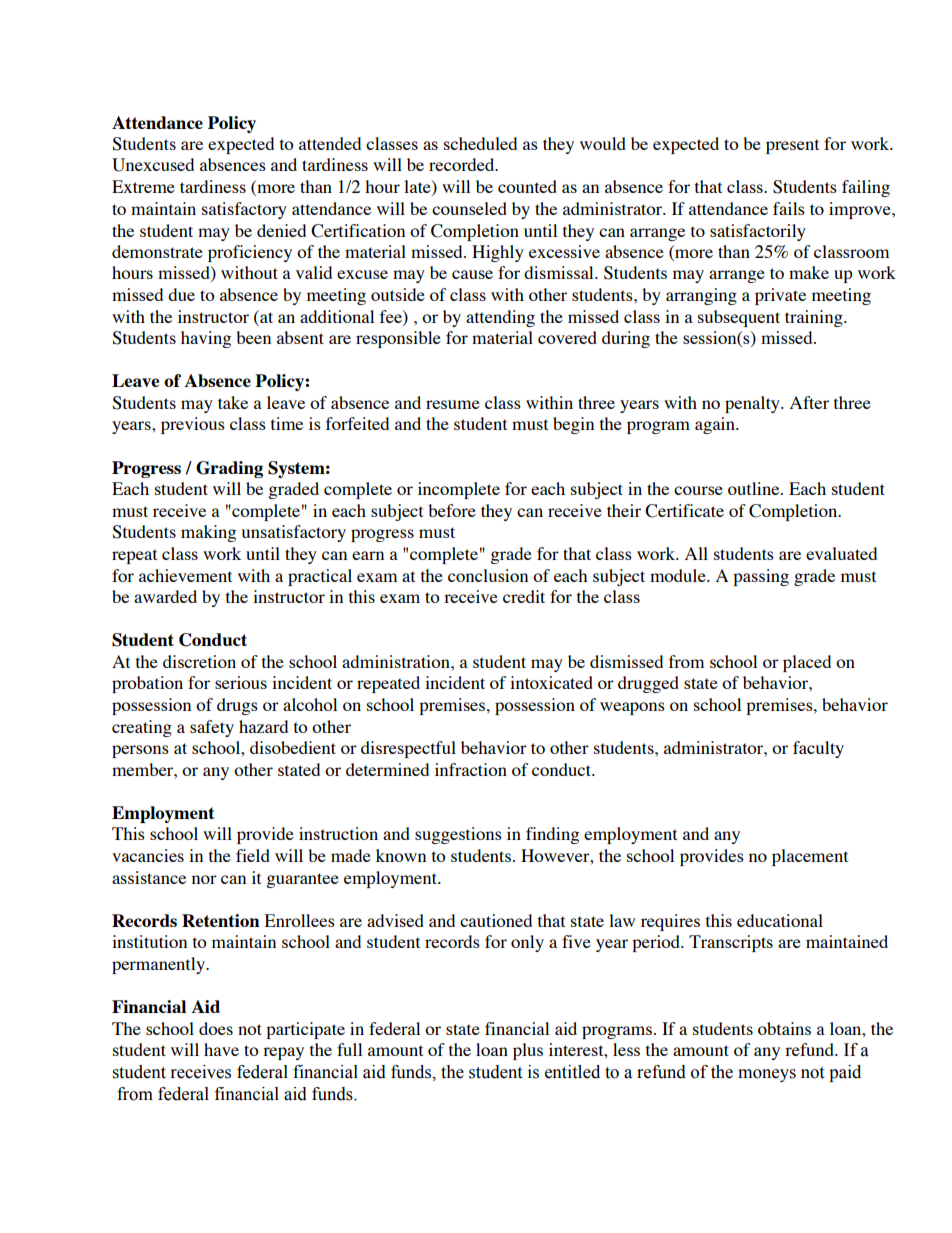 The image size is (952, 1233). What do you see at coordinates (528, 1051) in the screenshot?
I see `plus` at bounding box center [528, 1051].
